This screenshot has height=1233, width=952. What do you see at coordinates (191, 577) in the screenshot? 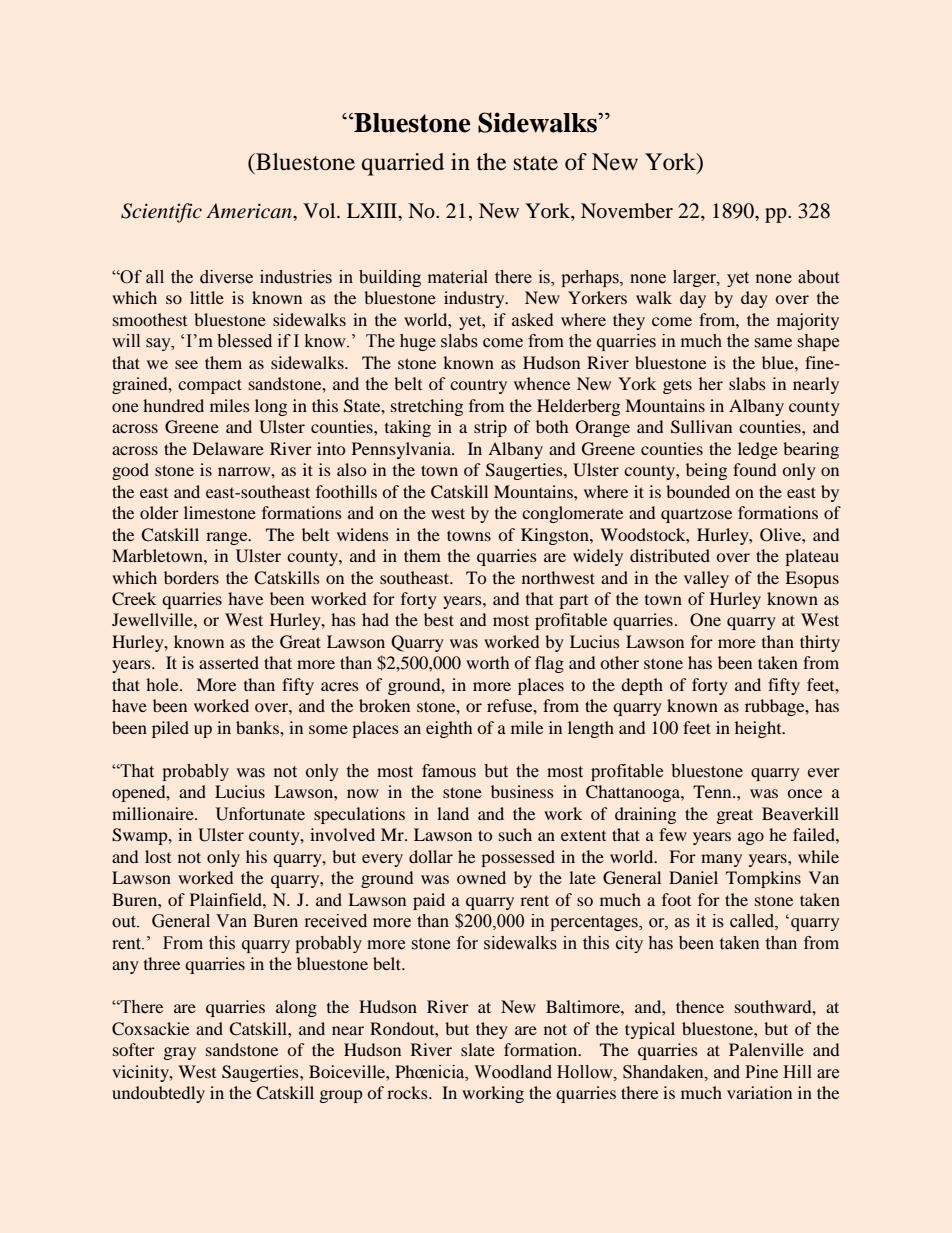
I see `borders` at bounding box center [191, 577].
